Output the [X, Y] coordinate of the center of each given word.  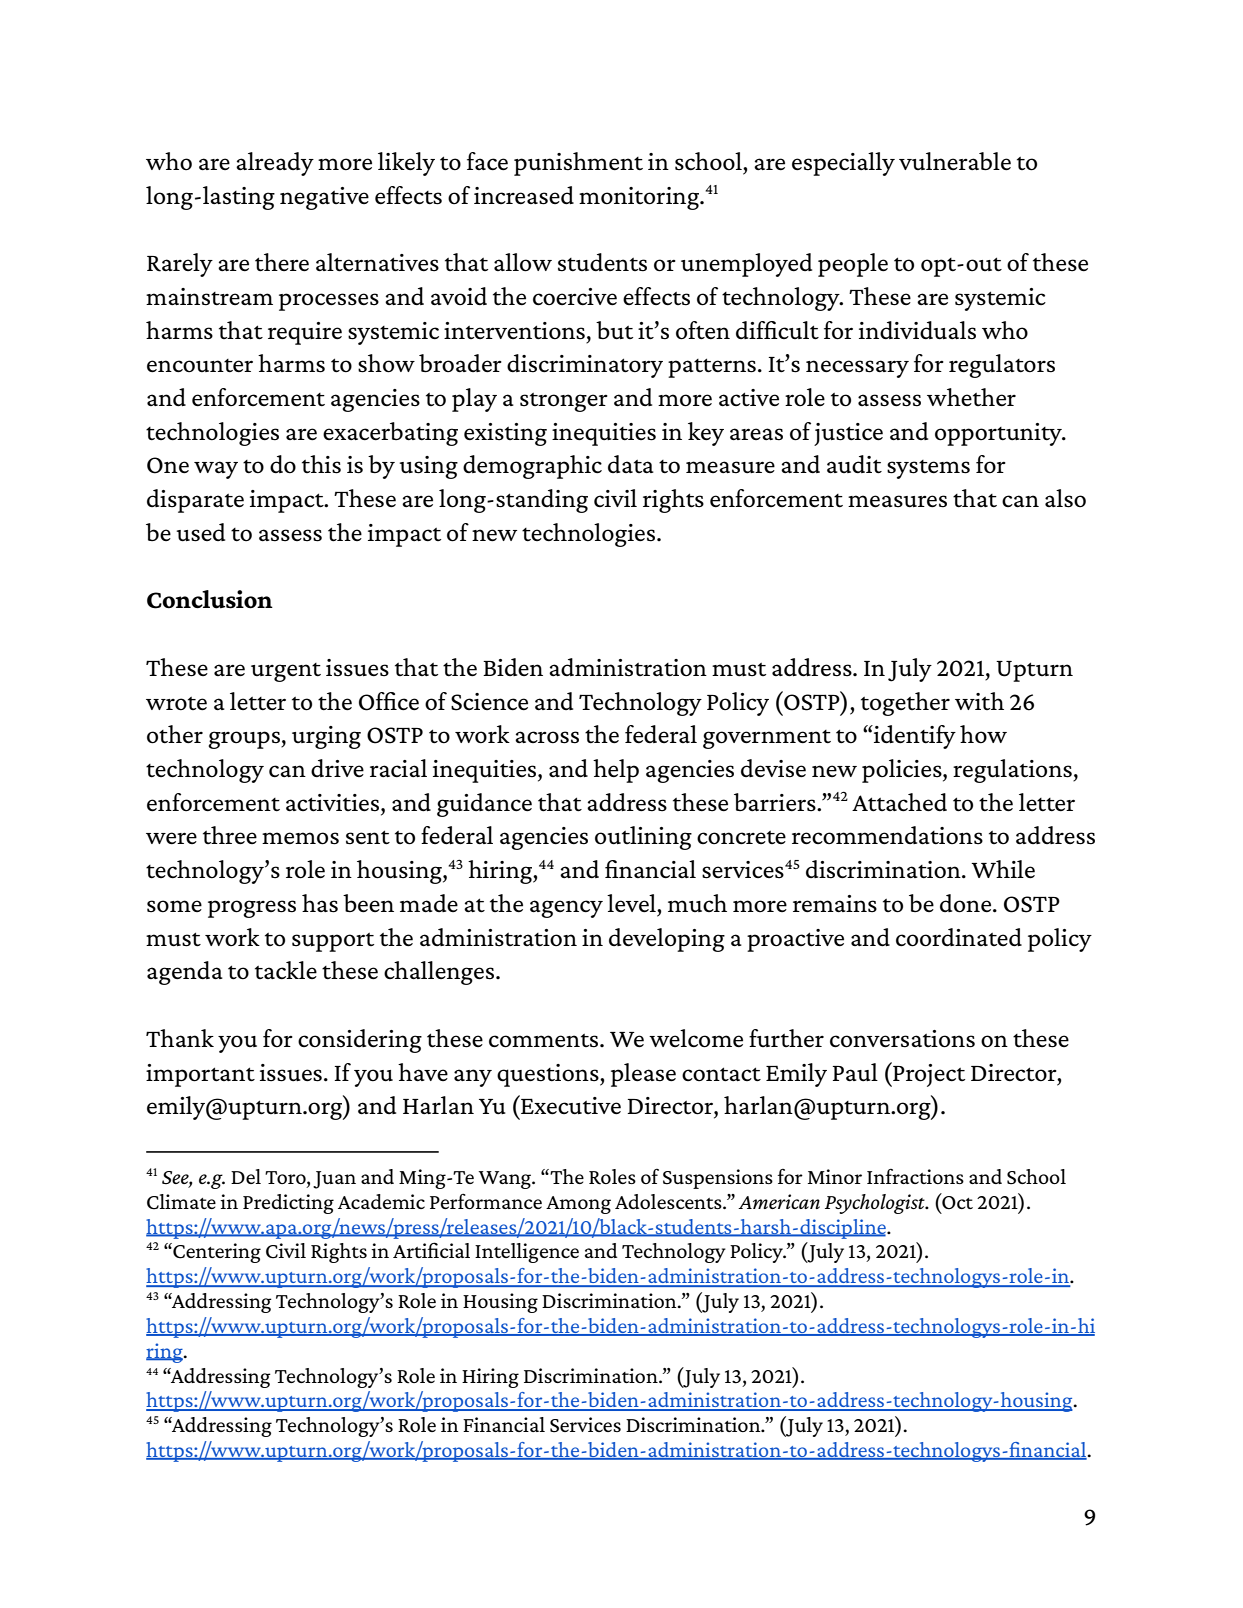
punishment [578, 164]
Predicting [288, 1204]
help [616, 771]
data [631, 464]
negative [324, 198]
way [216, 470]
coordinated [959, 937]
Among [578, 1205]
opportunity [999, 434]
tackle [286, 970]
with [979, 701]
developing [667, 940]
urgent [286, 672]
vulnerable [955, 161]
